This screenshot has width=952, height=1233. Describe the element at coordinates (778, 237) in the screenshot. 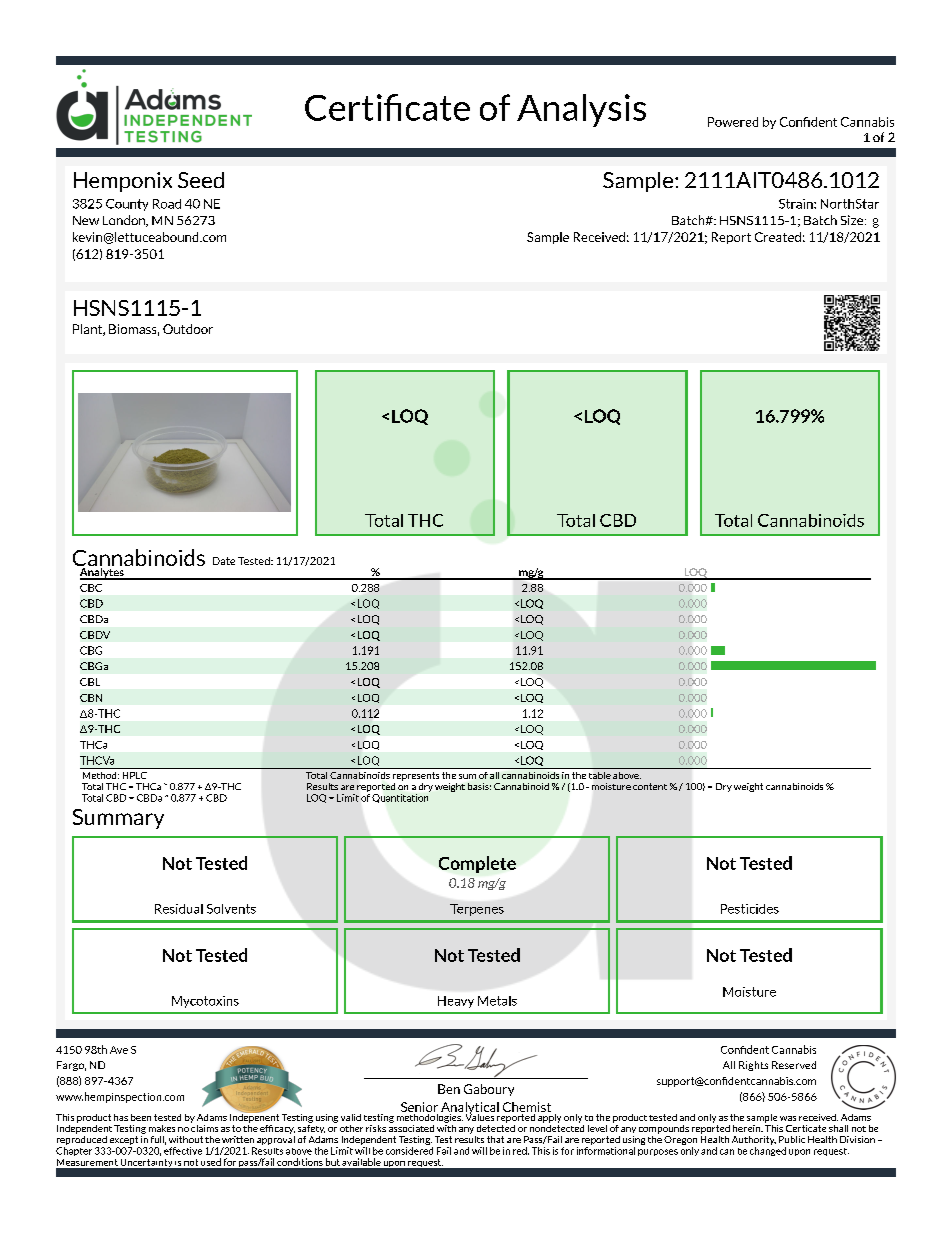

I see `Created` at that location.
